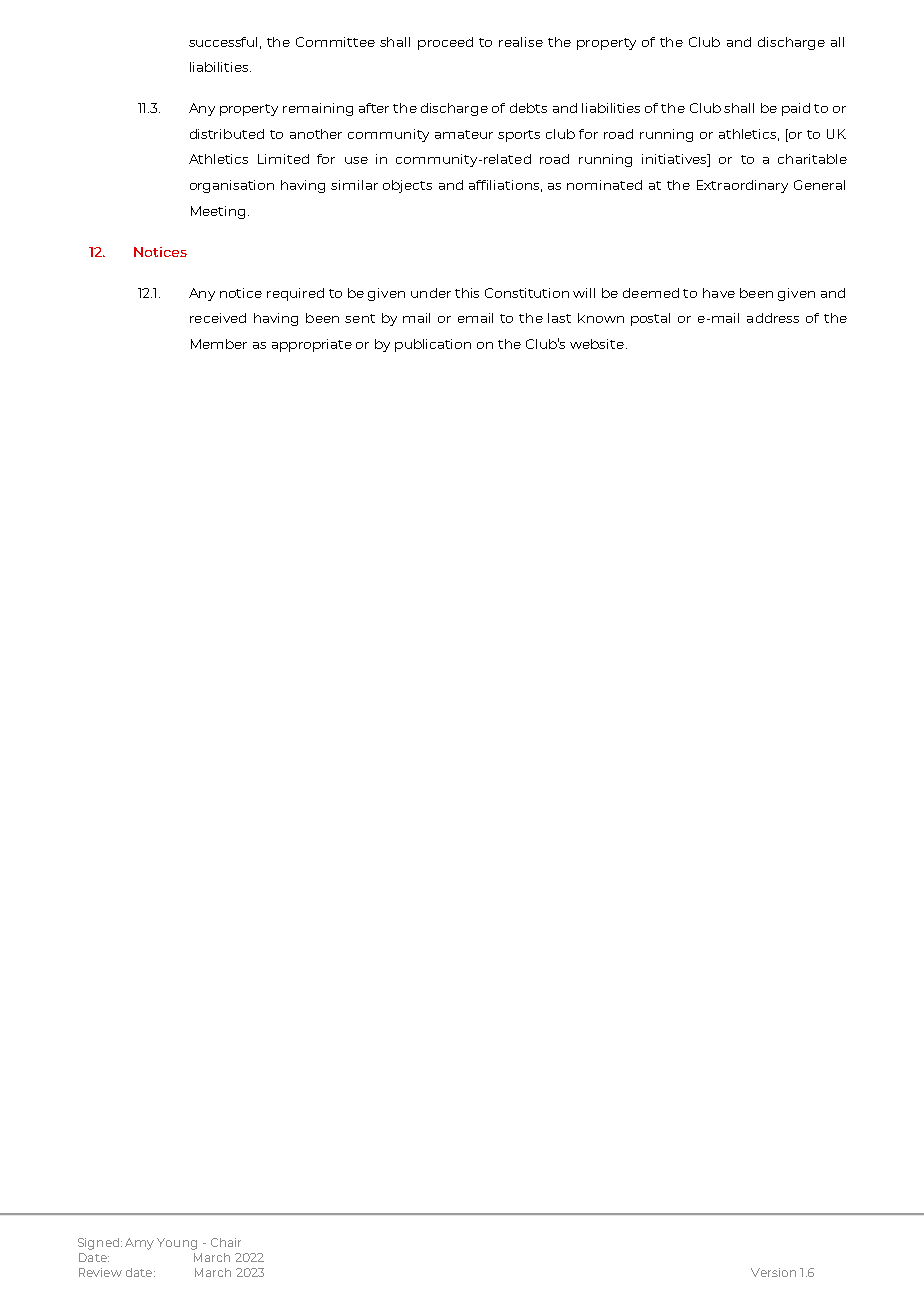  Describe the element at coordinates (445, 43) in the document. I see `proceed` at that location.
